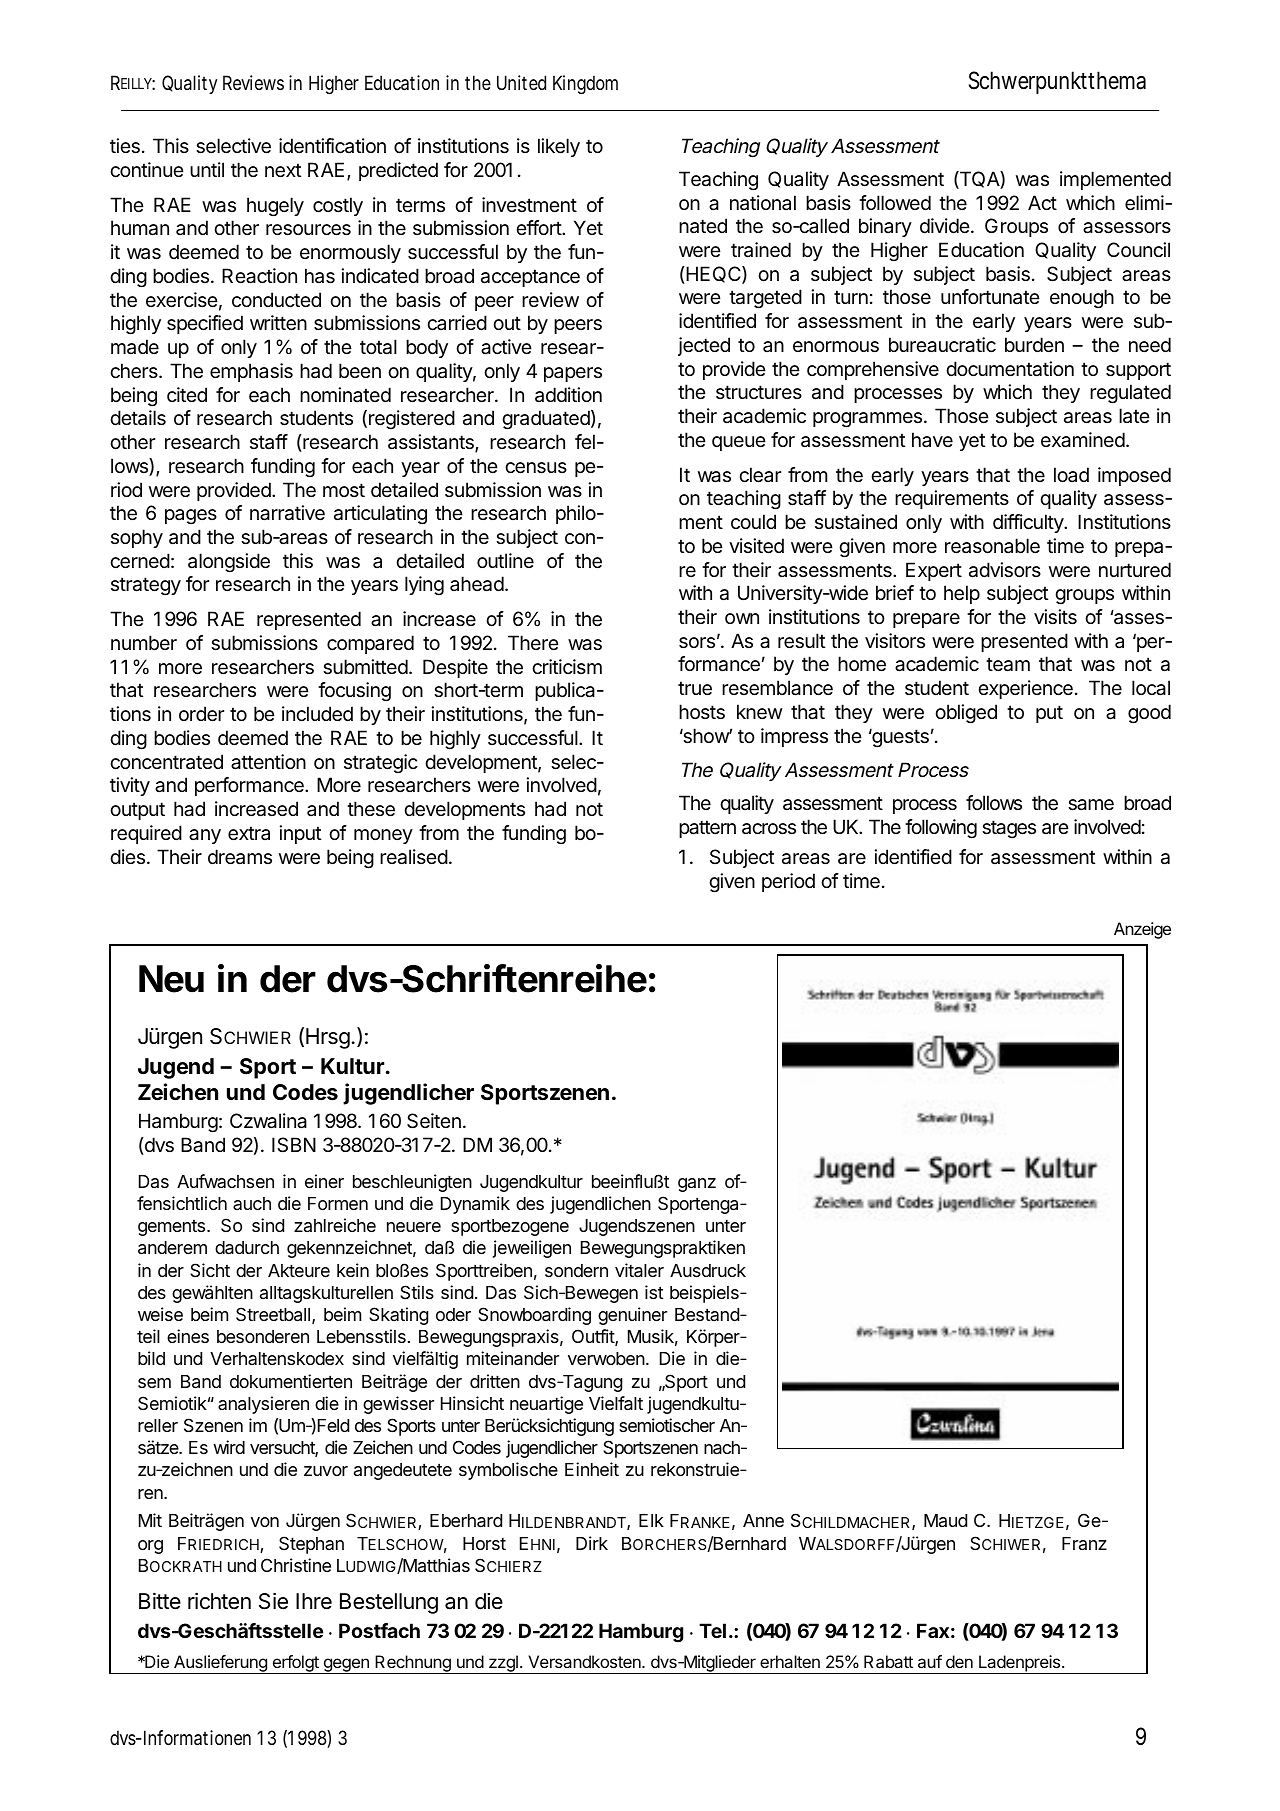 Image resolution: width=1280 pixels, height=1811 pixels. What do you see at coordinates (283, 170) in the screenshot?
I see `next` at bounding box center [283, 170].
